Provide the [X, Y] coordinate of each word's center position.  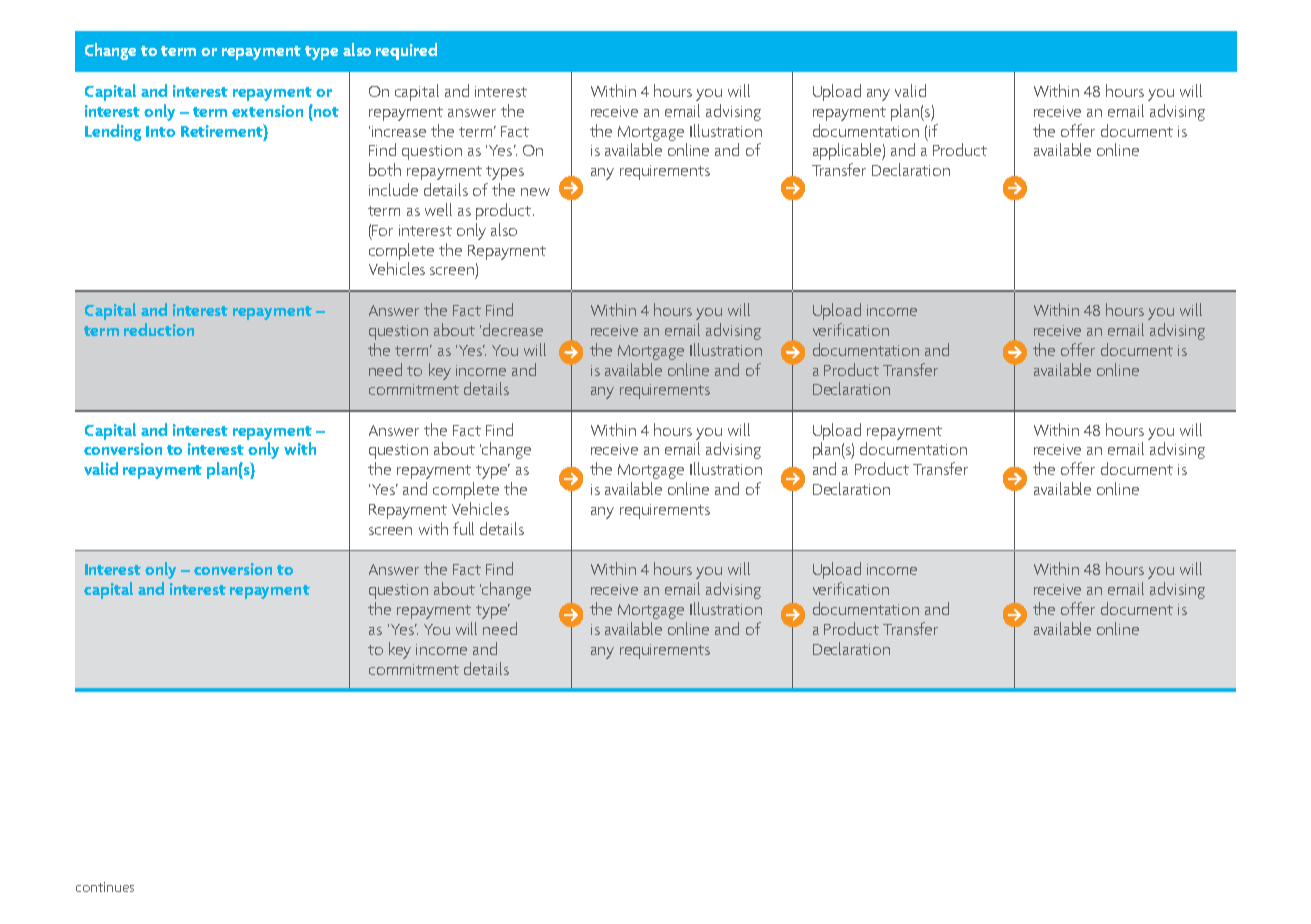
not [325, 111]
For [382, 230]
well [438, 209]
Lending [113, 132]
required [406, 51]
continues [105, 887]
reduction [159, 329]
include [393, 189]
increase [399, 131]
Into [160, 131]
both [385, 169]
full [463, 528]
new [535, 192]
